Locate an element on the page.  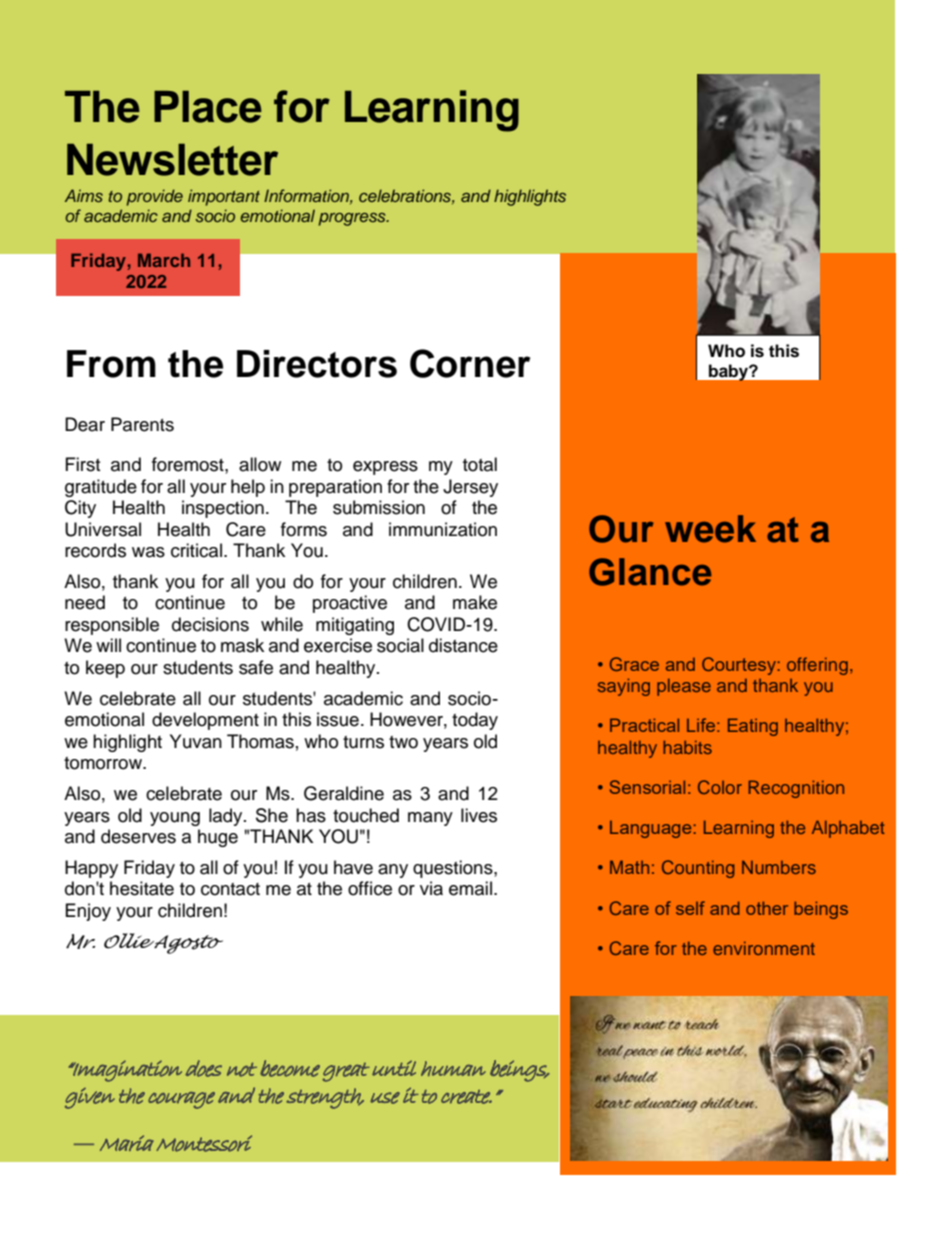
email is located at coordinates (470, 888).
